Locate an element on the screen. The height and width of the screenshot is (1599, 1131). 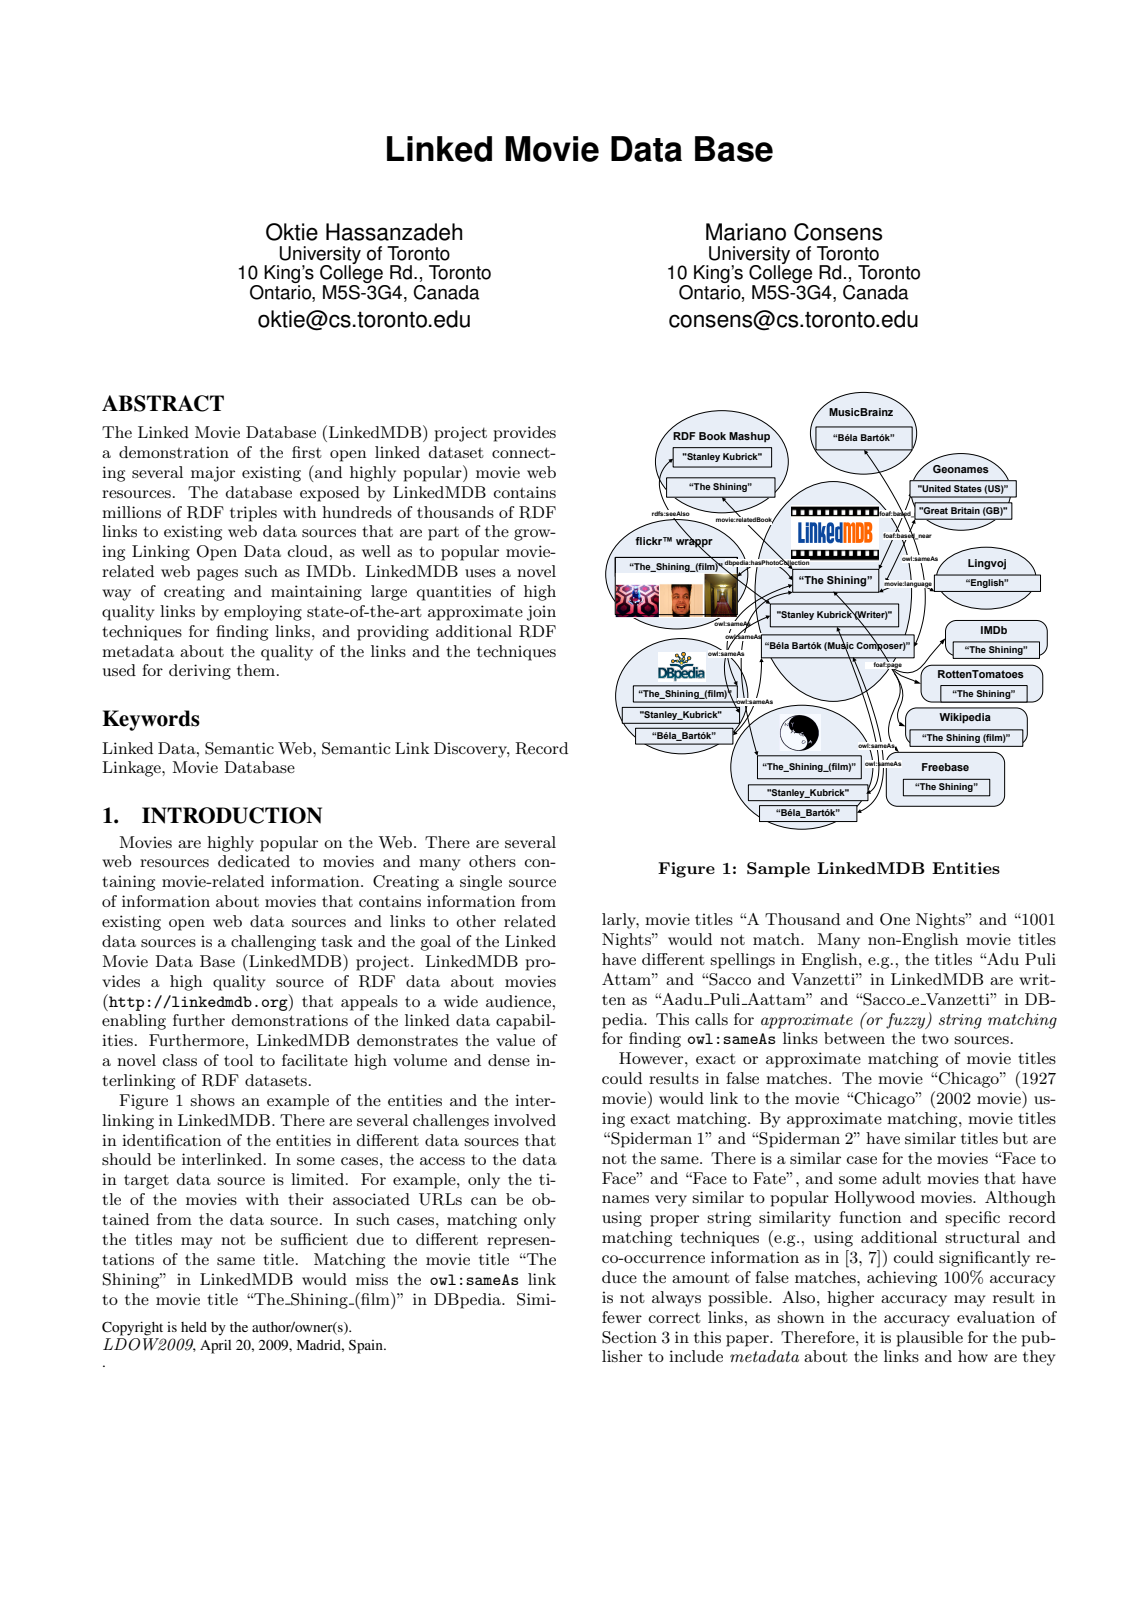
uses is located at coordinates (480, 573).
